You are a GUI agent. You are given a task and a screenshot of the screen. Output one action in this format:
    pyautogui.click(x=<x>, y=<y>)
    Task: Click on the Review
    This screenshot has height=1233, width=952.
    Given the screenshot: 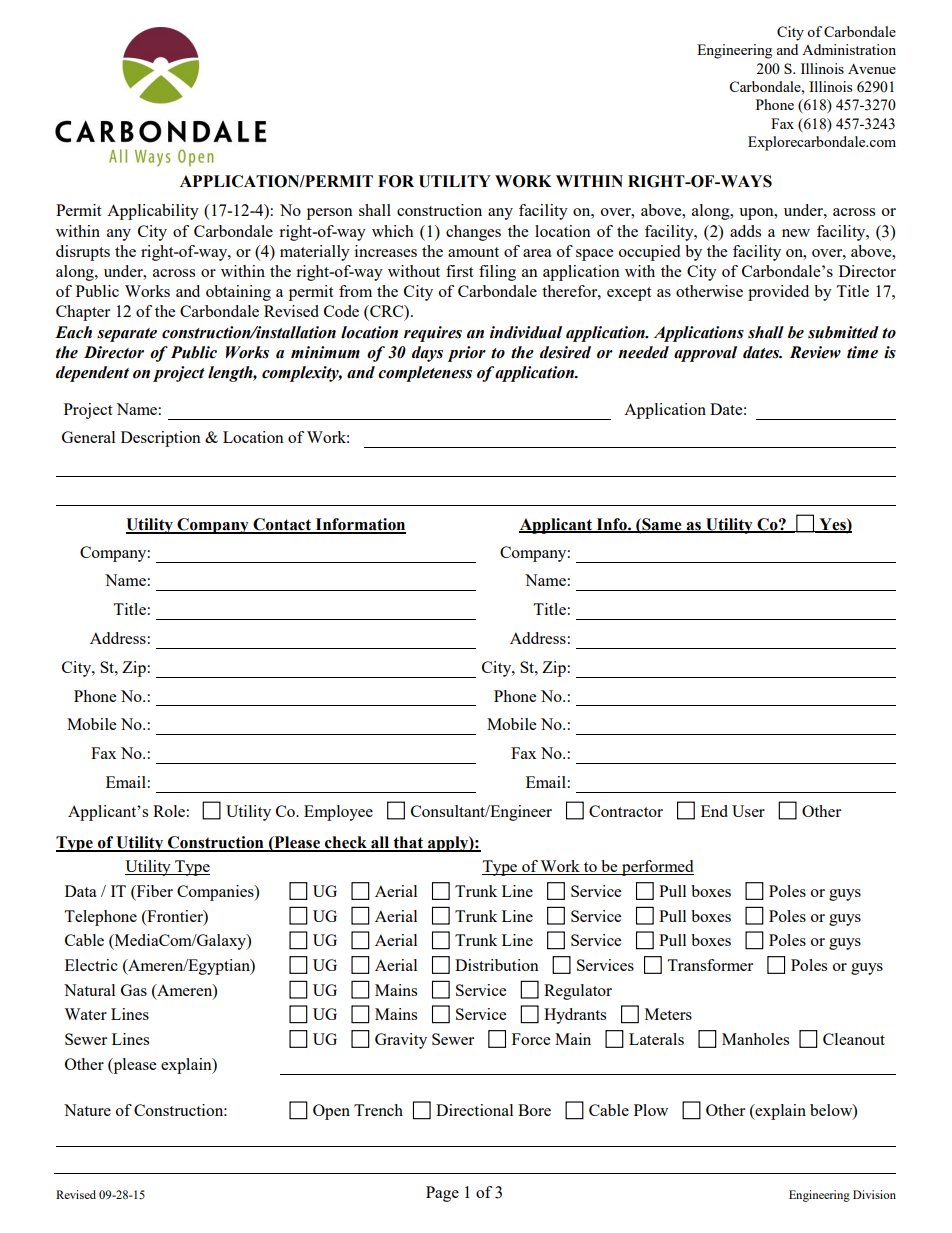 What is the action you would take?
    pyautogui.click(x=815, y=352)
